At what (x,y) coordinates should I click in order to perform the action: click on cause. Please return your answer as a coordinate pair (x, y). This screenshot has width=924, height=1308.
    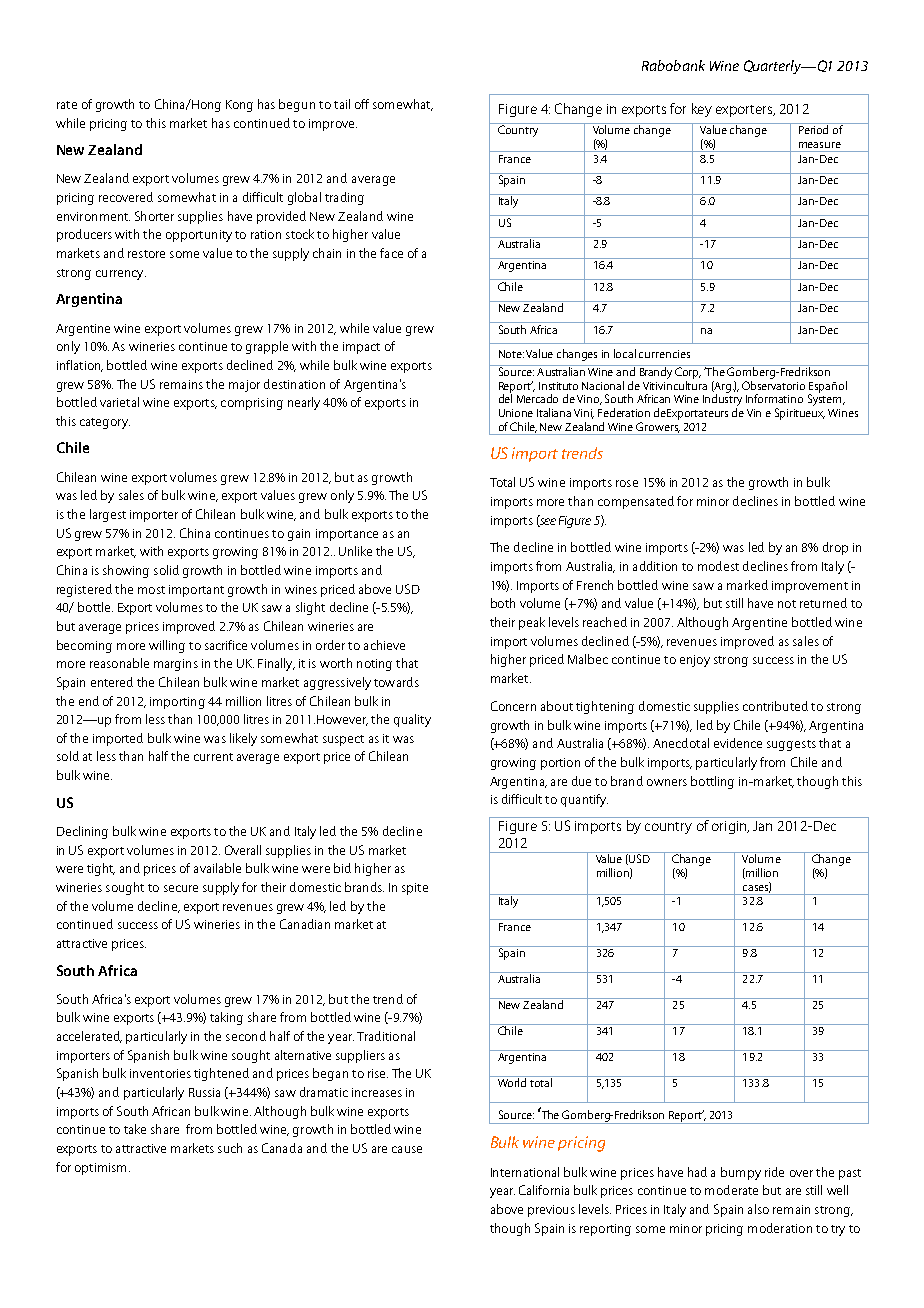
    Looking at the image, I should click on (407, 1149).
